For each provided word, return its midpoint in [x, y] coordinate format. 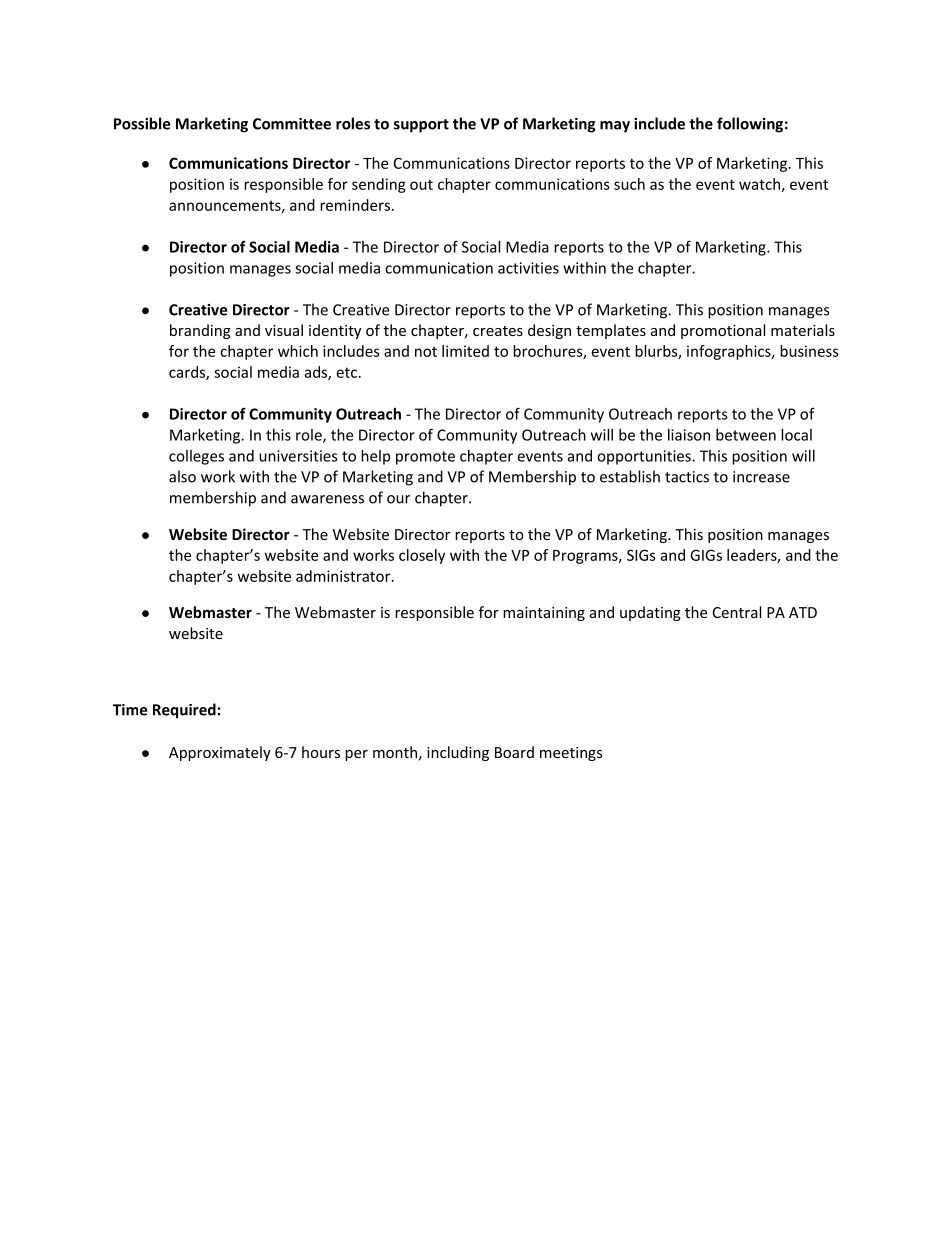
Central [737, 612]
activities [528, 268]
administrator [344, 576]
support [421, 126]
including [458, 753]
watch [759, 184]
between [746, 435]
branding [200, 331]
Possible [142, 123]
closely [422, 556]
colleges [196, 457]
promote [425, 458]
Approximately [220, 753]
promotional [723, 331]
